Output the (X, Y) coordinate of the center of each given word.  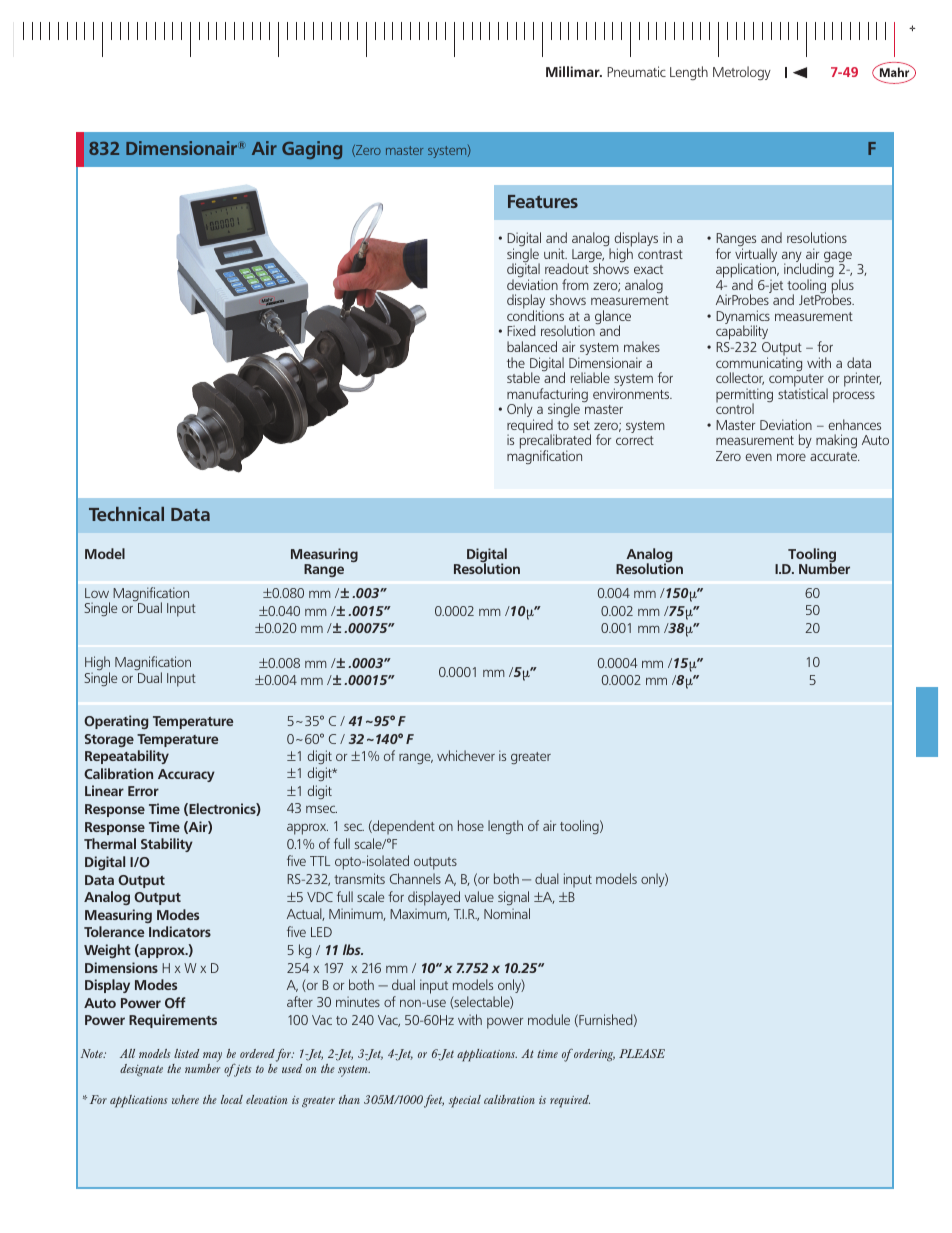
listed (186, 1053)
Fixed (521, 330)
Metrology (742, 73)
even (758, 457)
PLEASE (642, 1053)
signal (513, 898)
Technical (126, 514)
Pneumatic (636, 71)
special (465, 1101)
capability (742, 334)
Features (543, 201)
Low (97, 593)
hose (471, 825)
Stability (167, 845)
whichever (466, 755)
